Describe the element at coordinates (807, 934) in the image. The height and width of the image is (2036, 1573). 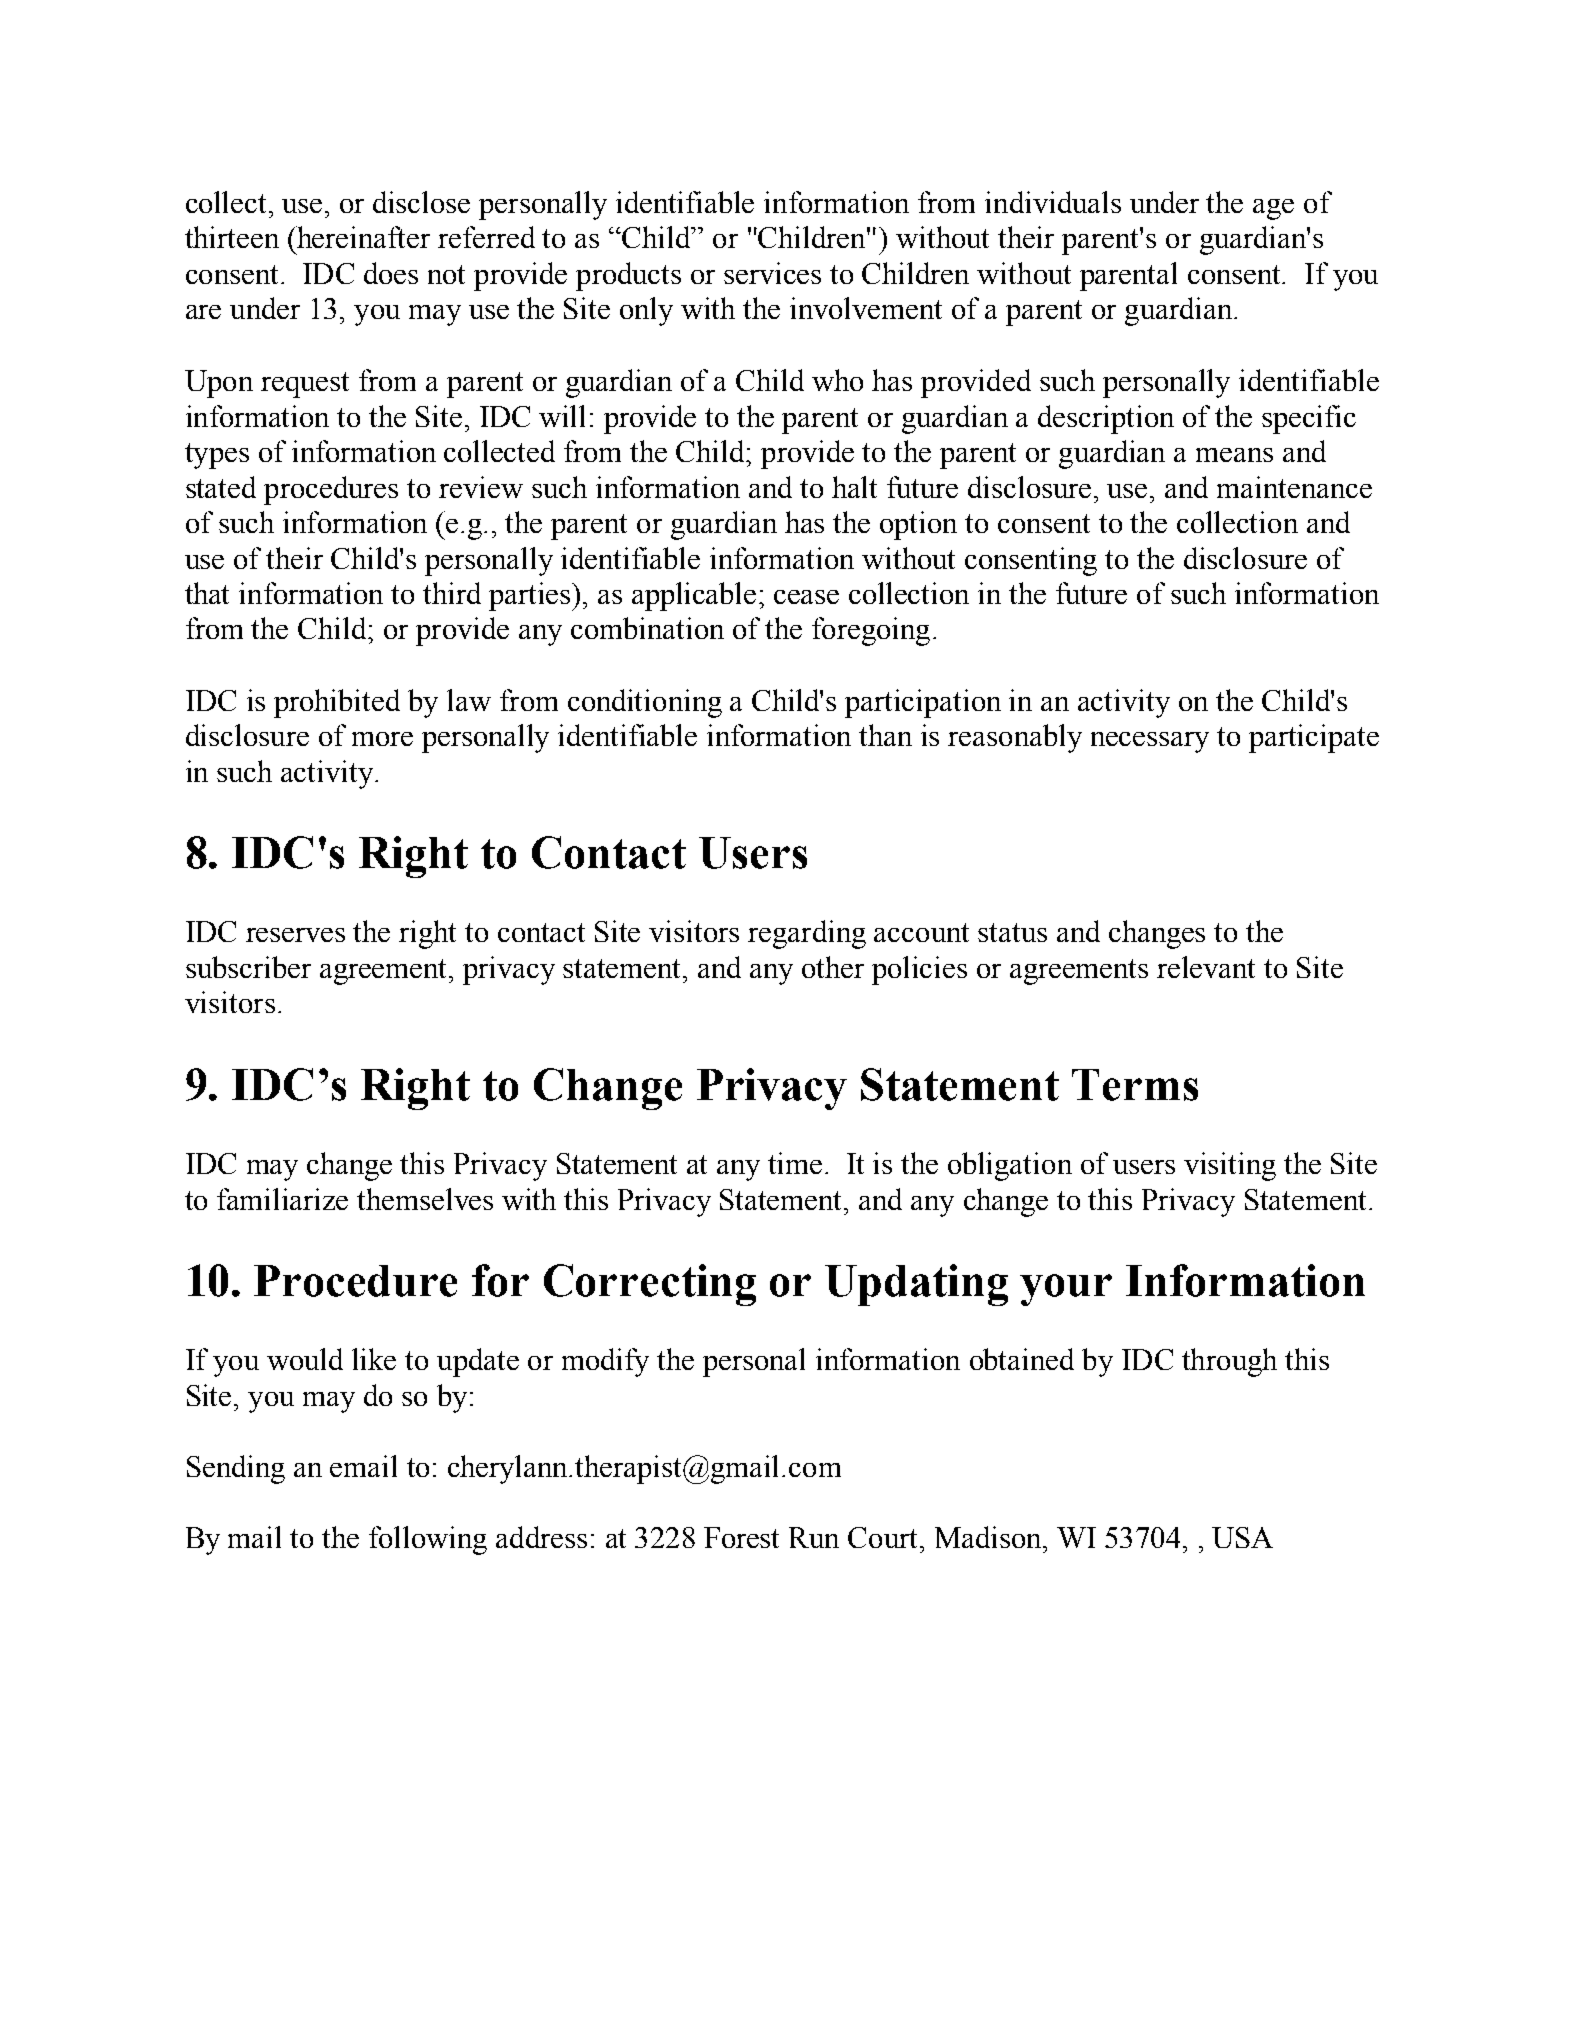
I see `regarding` at that location.
